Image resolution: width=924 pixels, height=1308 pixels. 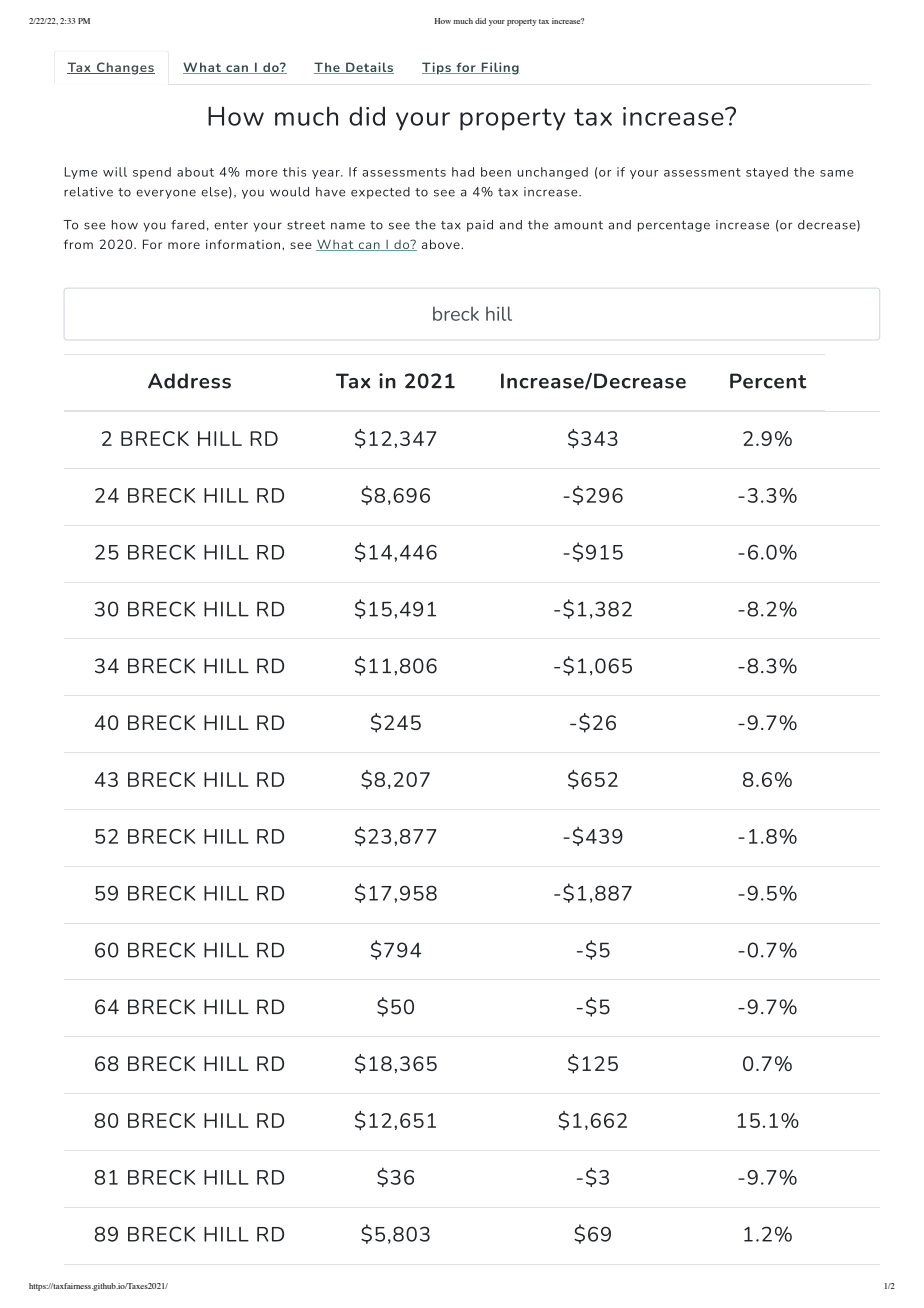 What do you see at coordinates (188, 225) in the screenshot?
I see `fared` at bounding box center [188, 225].
